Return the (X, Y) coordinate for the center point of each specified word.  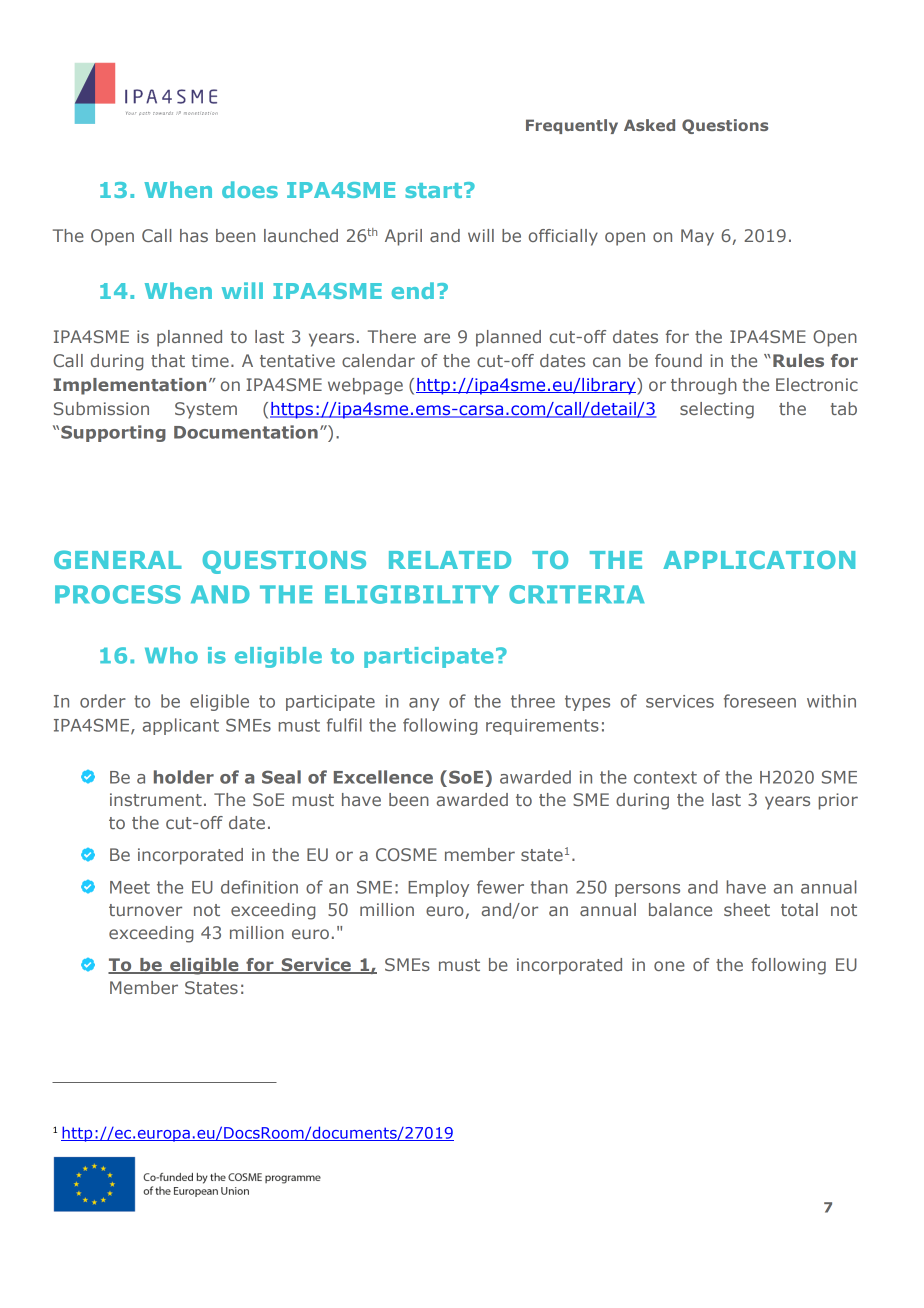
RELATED (450, 560)
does (250, 189)
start (433, 190)
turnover (145, 910)
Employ (438, 888)
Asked (649, 125)
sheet (747, 909)
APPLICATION (759, 559)
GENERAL (118, 559)
